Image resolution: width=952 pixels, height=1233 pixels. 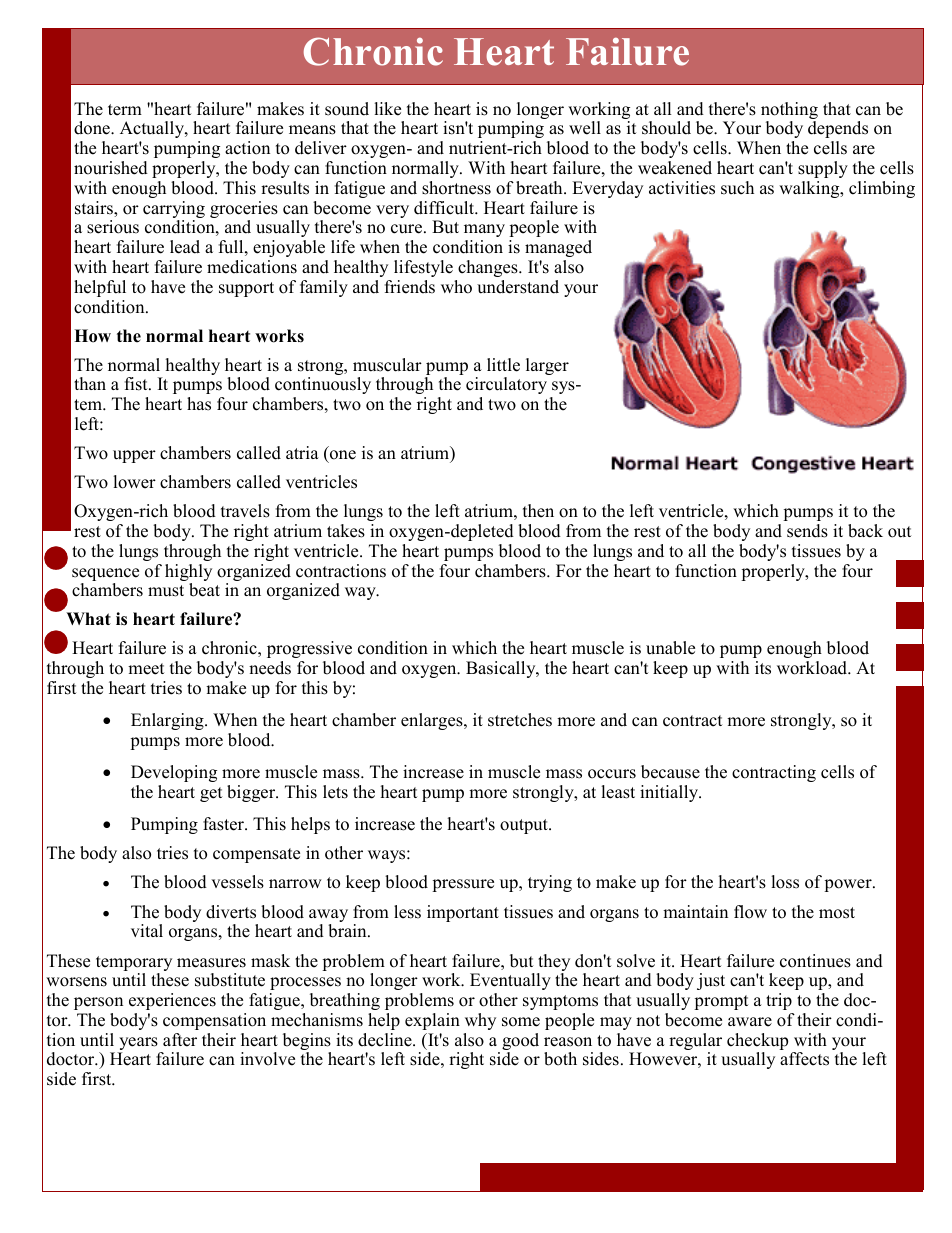 I want to click on why, so click(x=480, y=1021).
